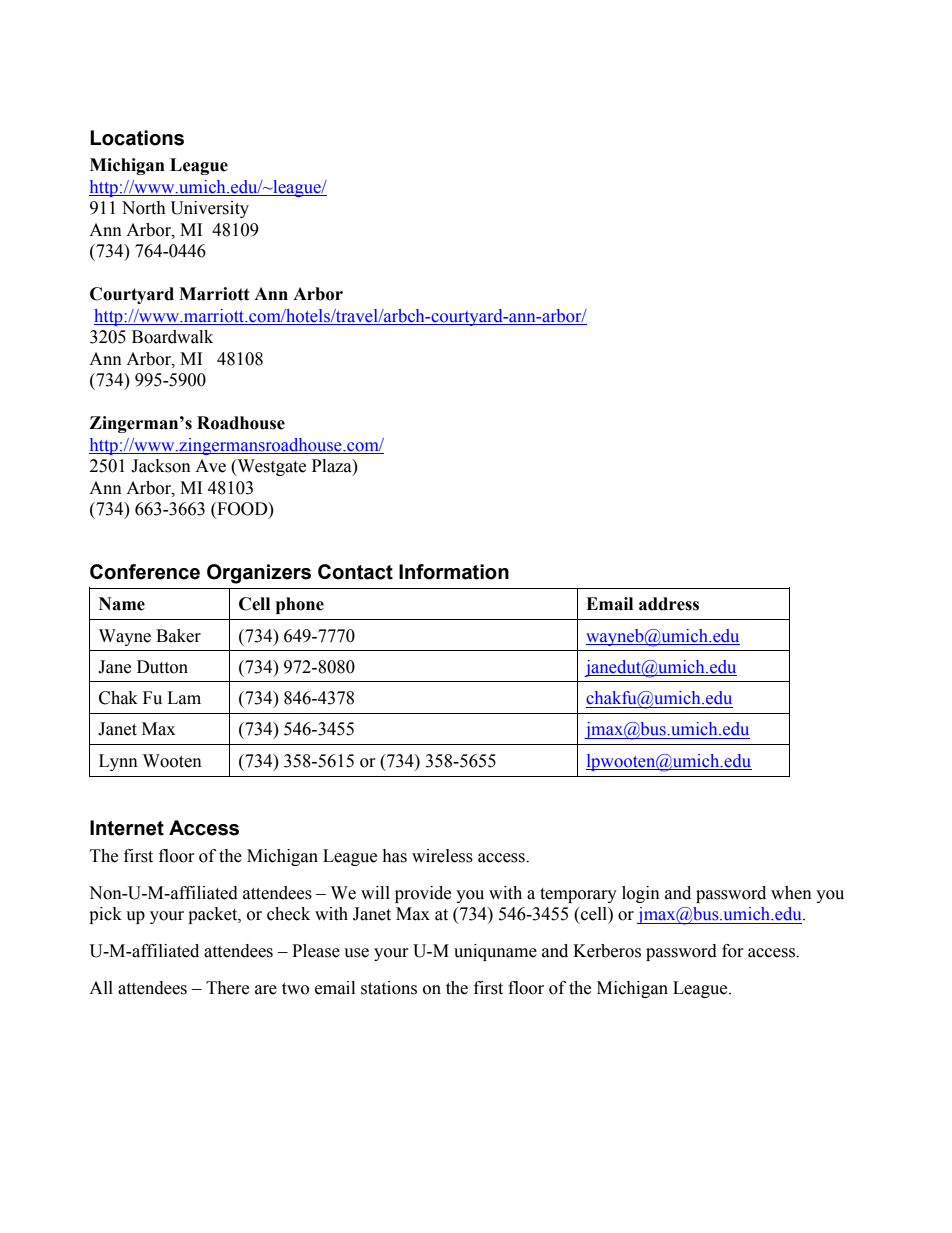 Image resolution: width=952 pixels, height=1233 pixels. What do you see at coordinates (178, 636) in the screenshot?
I see `Baker` at bounding box center [178, 636].
